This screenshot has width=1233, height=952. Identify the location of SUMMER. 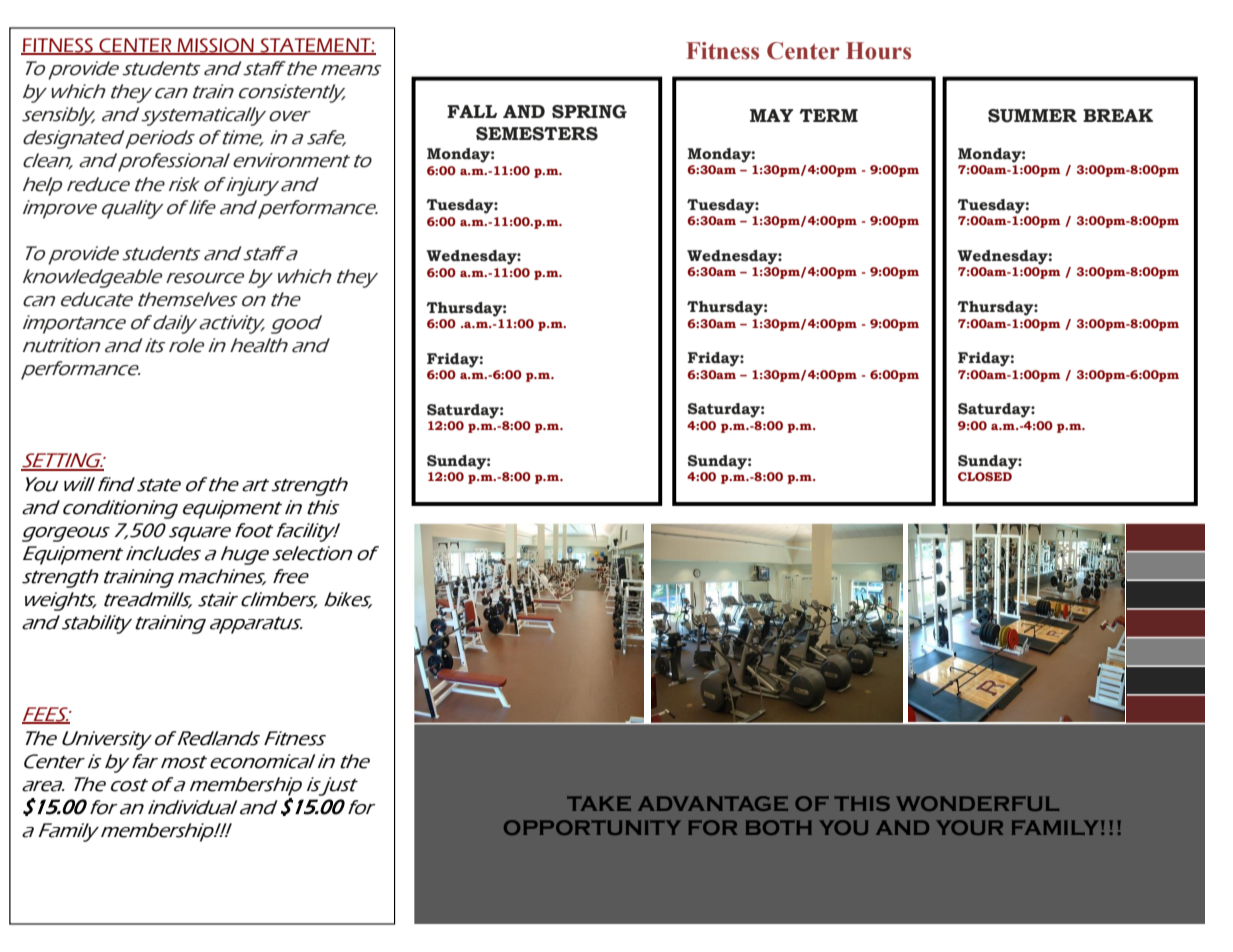
(1032, 116).
